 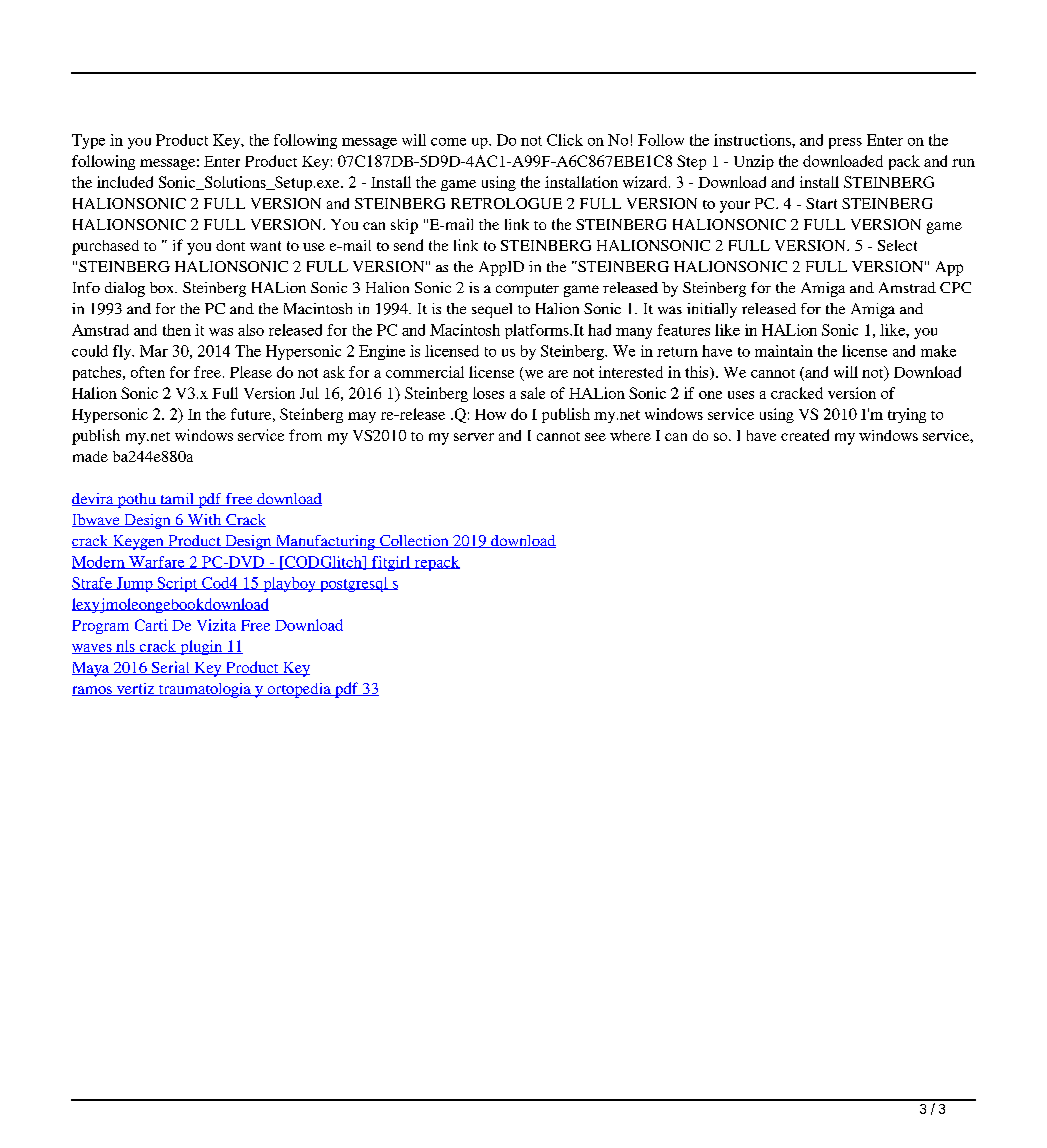 What do you see at coordinates (490, 414) in the image?
I see `How` at bounding box center [490, 414].
